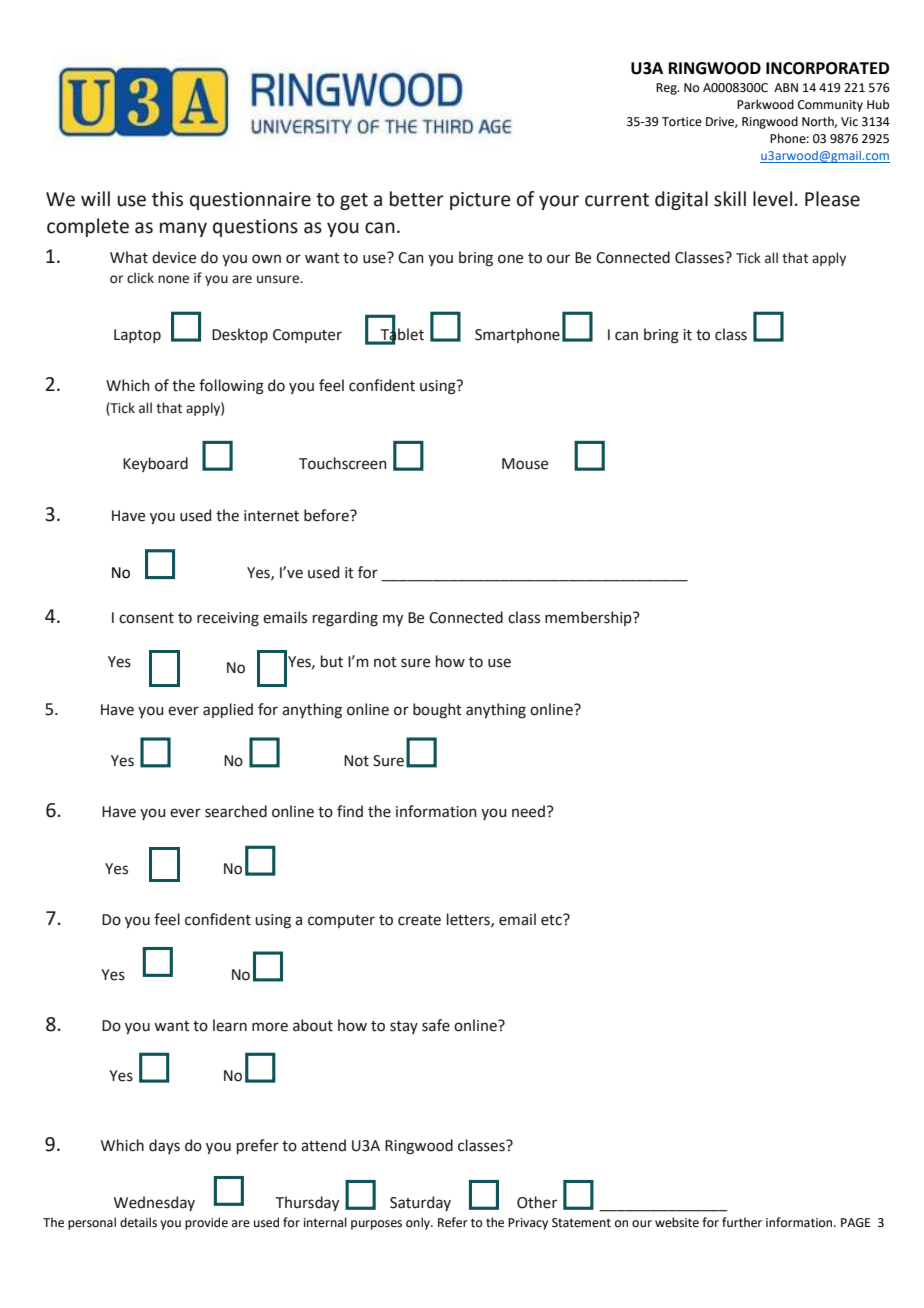  What do you see at coordinates (589, 618) in the screenshot?
I see `membership` at bounding box center [589, 618].
